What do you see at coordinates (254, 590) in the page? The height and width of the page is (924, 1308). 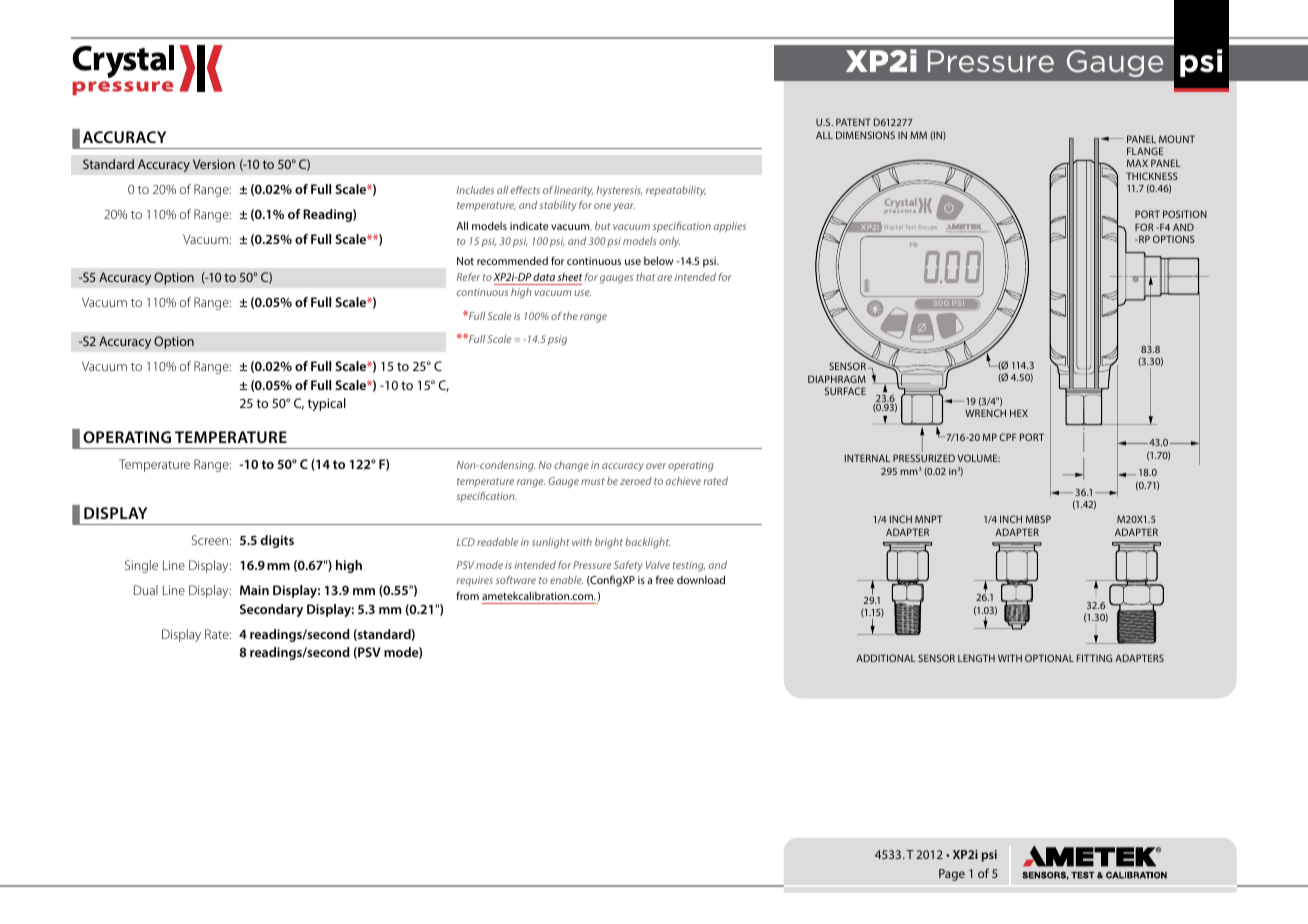 I see `Main` at bounding box center [254, 590].
